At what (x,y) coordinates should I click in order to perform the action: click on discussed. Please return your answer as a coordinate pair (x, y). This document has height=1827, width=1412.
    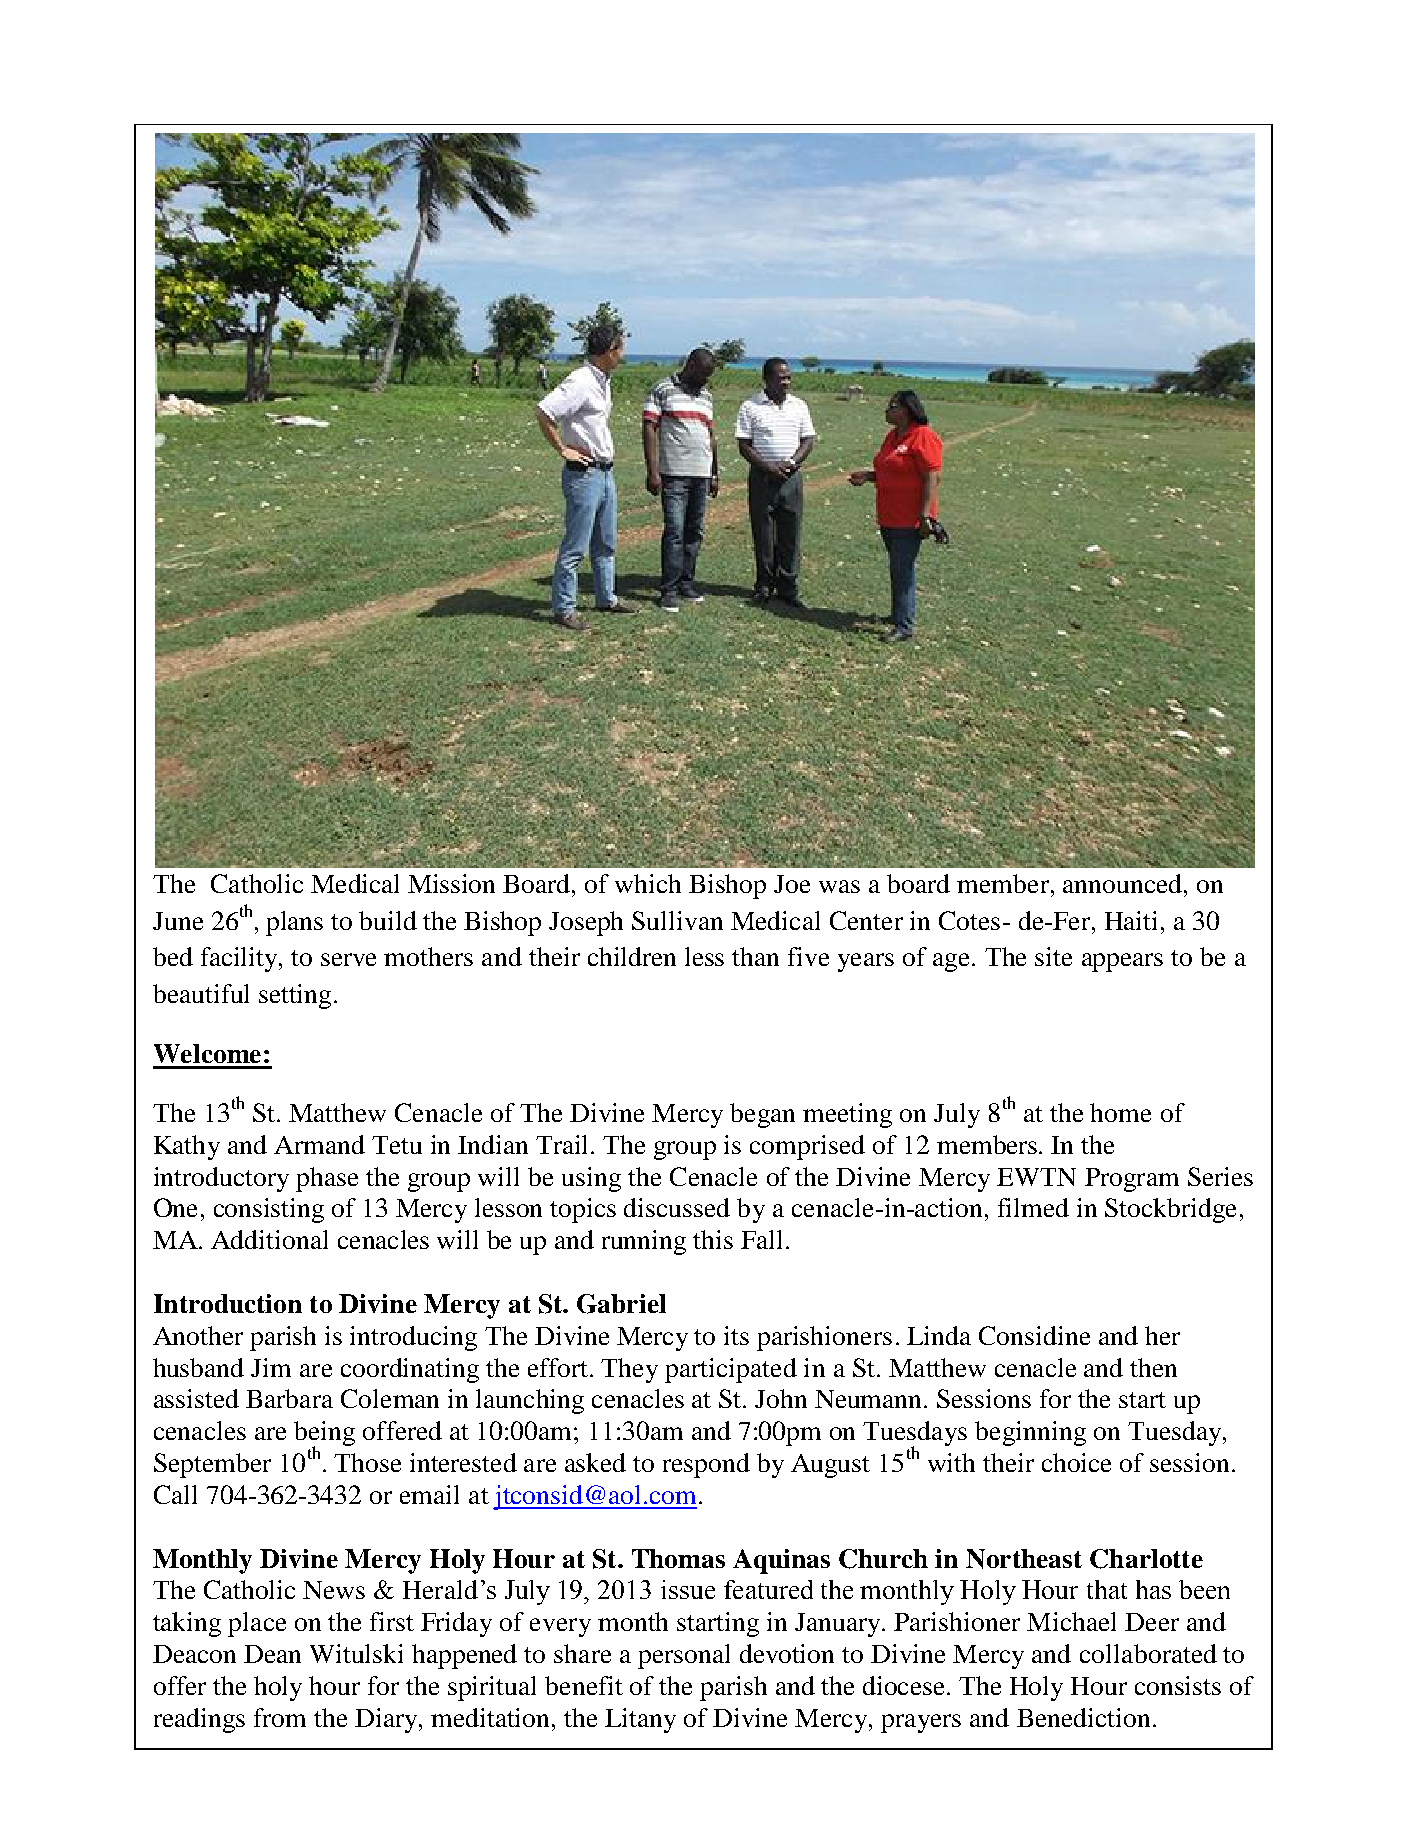
    Looking at the image, I should click on (677, 1207).
